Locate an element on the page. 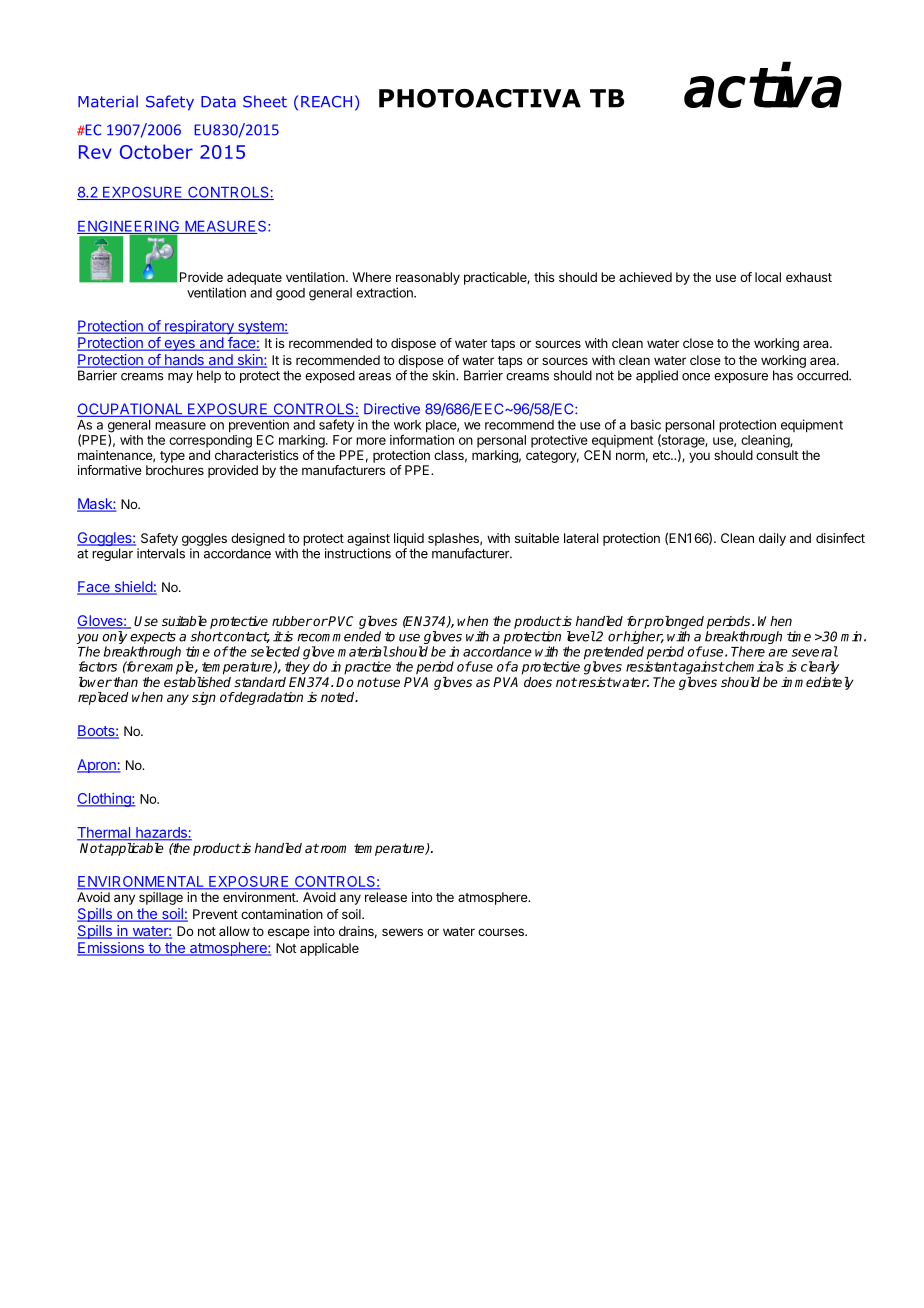 The height and width of the page is (1308, 924). established is located at coordinates (197, 682).
